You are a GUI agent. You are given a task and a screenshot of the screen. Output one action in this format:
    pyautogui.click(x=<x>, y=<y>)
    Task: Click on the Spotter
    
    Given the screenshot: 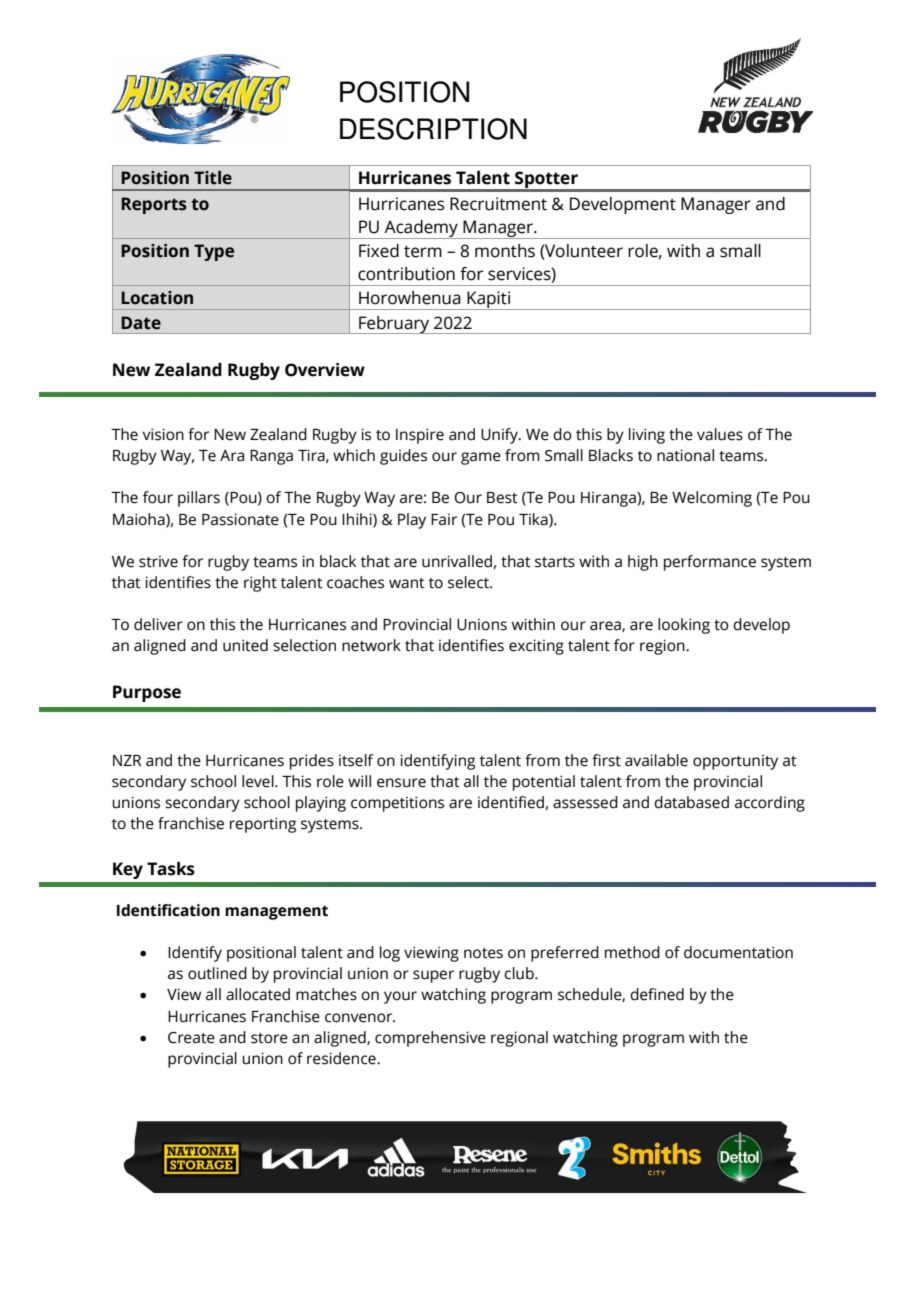 What is the action you would take?
    pyautogui.click(x=546, y=181)
